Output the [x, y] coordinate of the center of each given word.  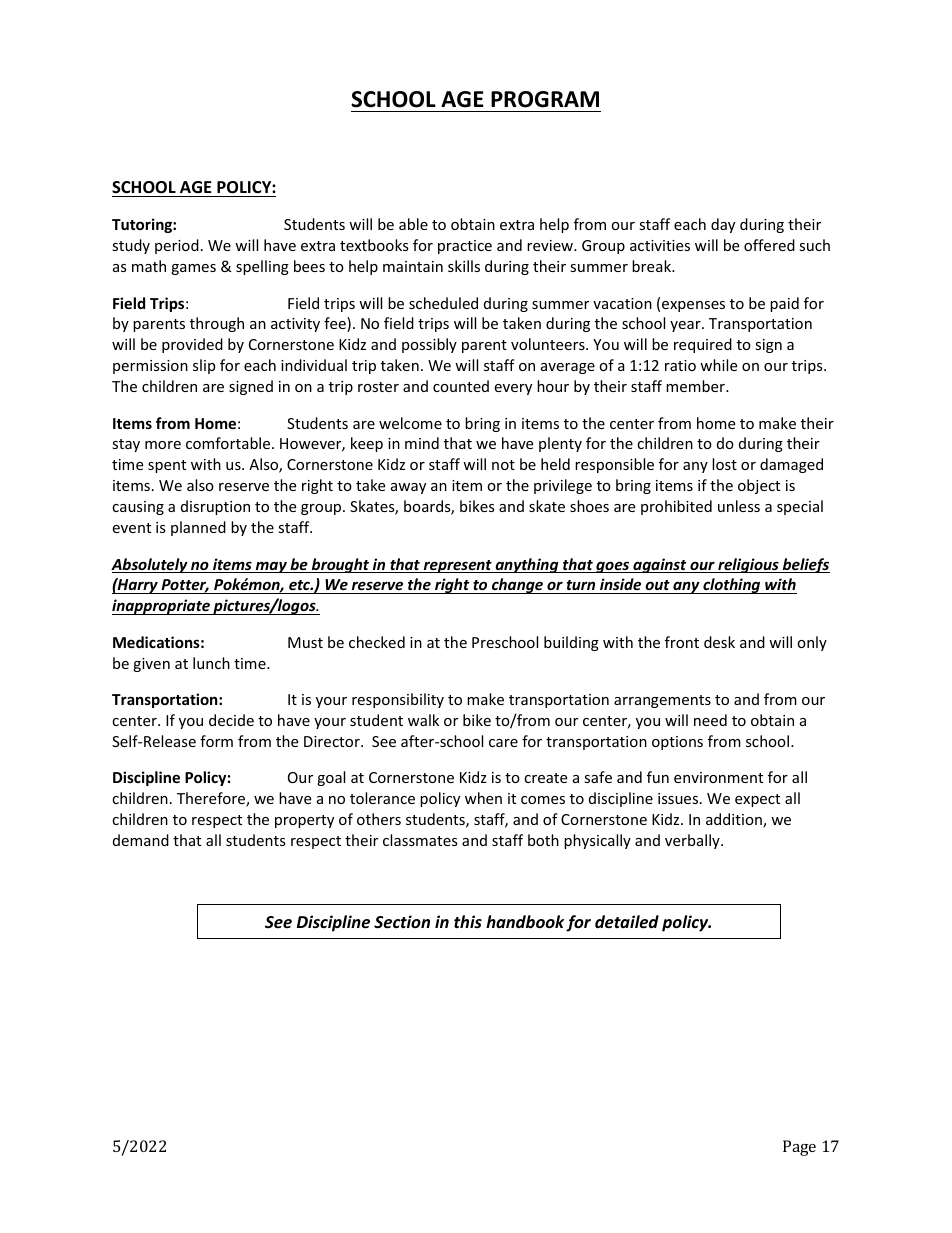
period [177, 246]
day [723, 225]
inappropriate [162, 607]
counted [461, 386]
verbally [693, 841]
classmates [420, 840]
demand [141, 840]
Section [402, 922]
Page [799, 1148]
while [718, 365]
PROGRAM [545, 99]
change [517, 586]
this [468, 921]
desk [719, 642]
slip [204, 366]
